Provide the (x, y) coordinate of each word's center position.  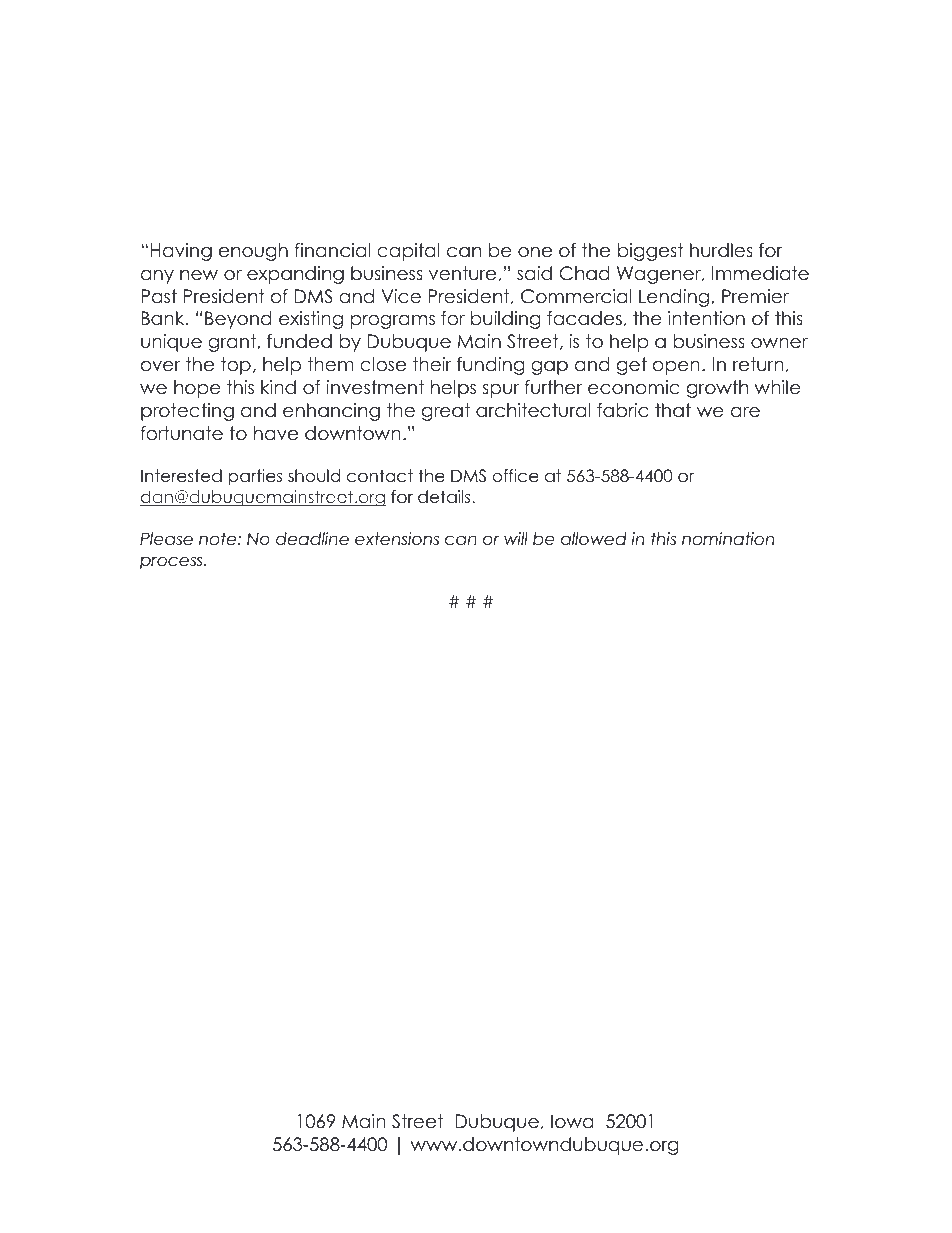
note (219, 539)
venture (462, 273)
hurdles (721, 250)
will (516, 538)
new (199, 275)
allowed (594, 539)
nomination (728, 539)
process (172, 563)
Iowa (572, 1121)
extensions (397, 539)
